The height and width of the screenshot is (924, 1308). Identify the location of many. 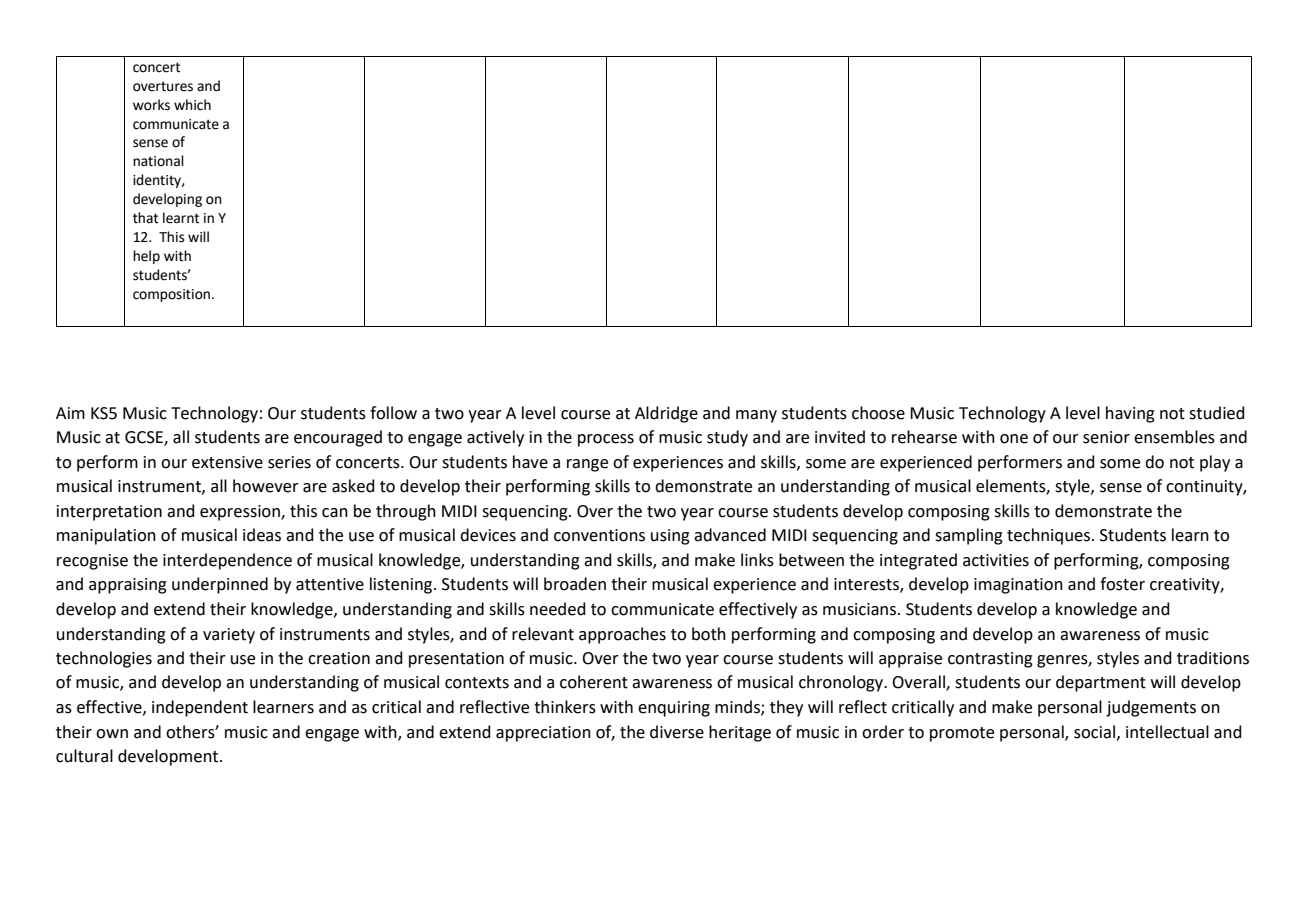
(756, 416).
